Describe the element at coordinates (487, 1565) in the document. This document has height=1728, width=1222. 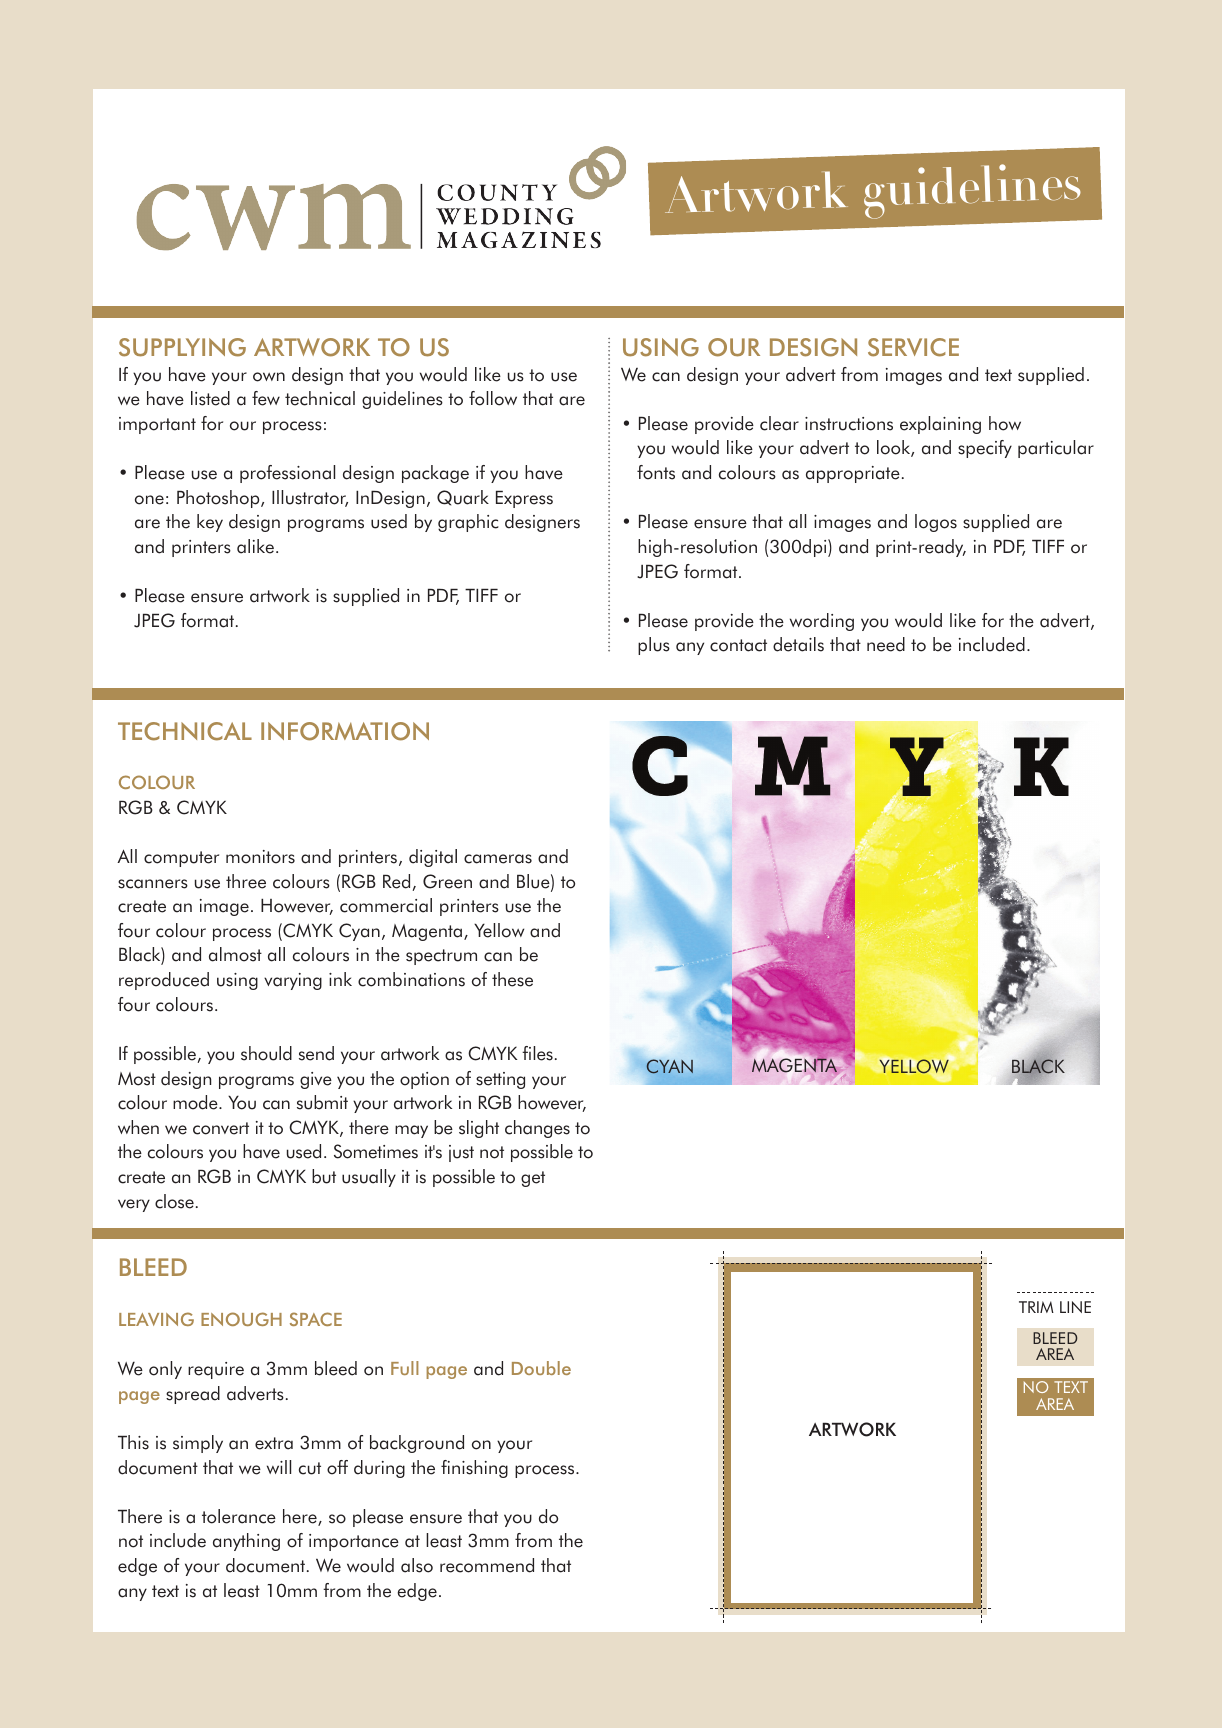
I see `recommend` at that location.
